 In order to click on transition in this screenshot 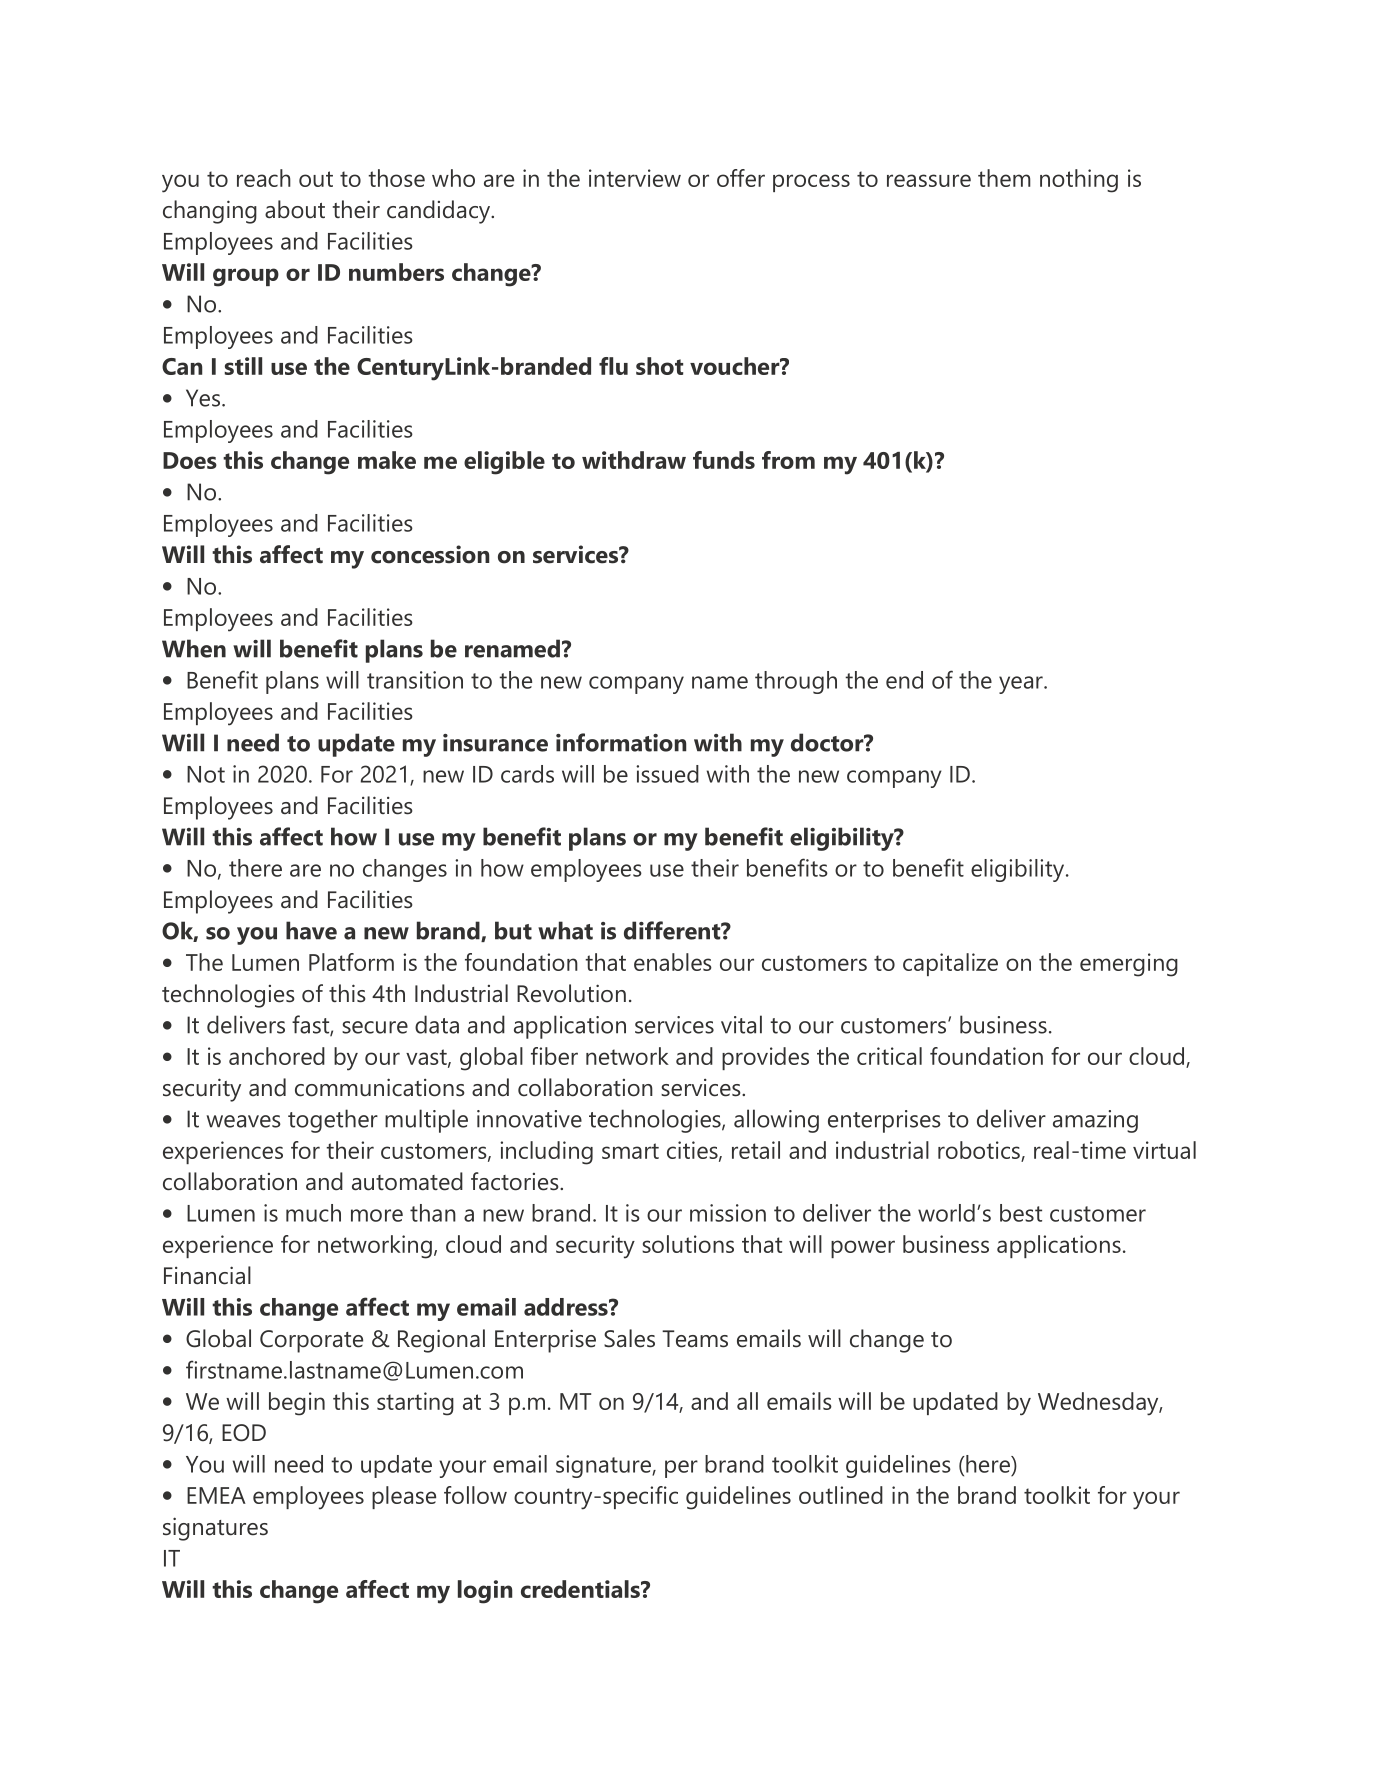, I will do `click(415, 680)`.
